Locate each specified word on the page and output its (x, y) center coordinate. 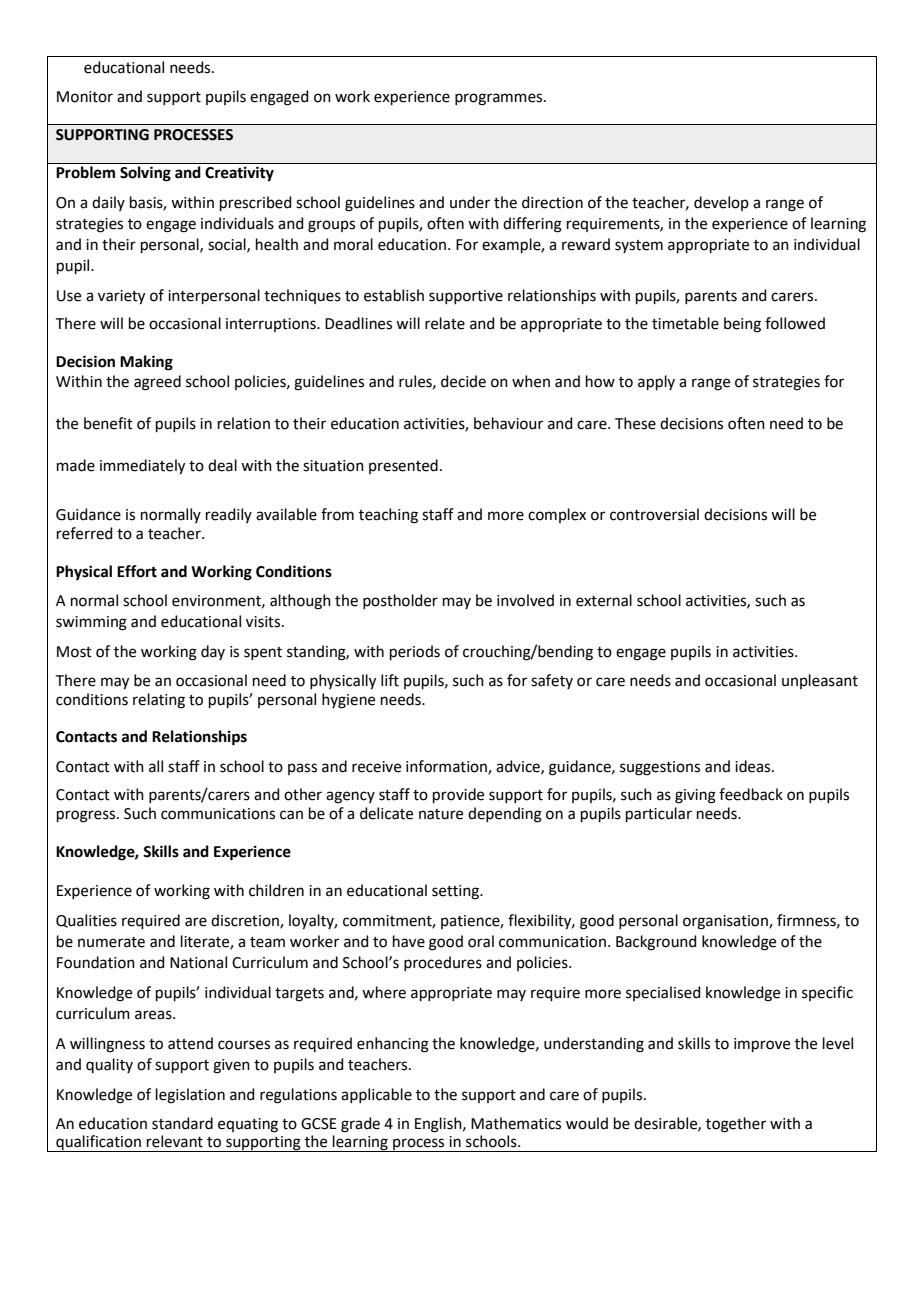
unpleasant (820, 681)
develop (721, 203)
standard (182, 1123)
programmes (500, 99)
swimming (91, 623)
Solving (145, 174)
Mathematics (516, 1123)
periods (415, 652)
